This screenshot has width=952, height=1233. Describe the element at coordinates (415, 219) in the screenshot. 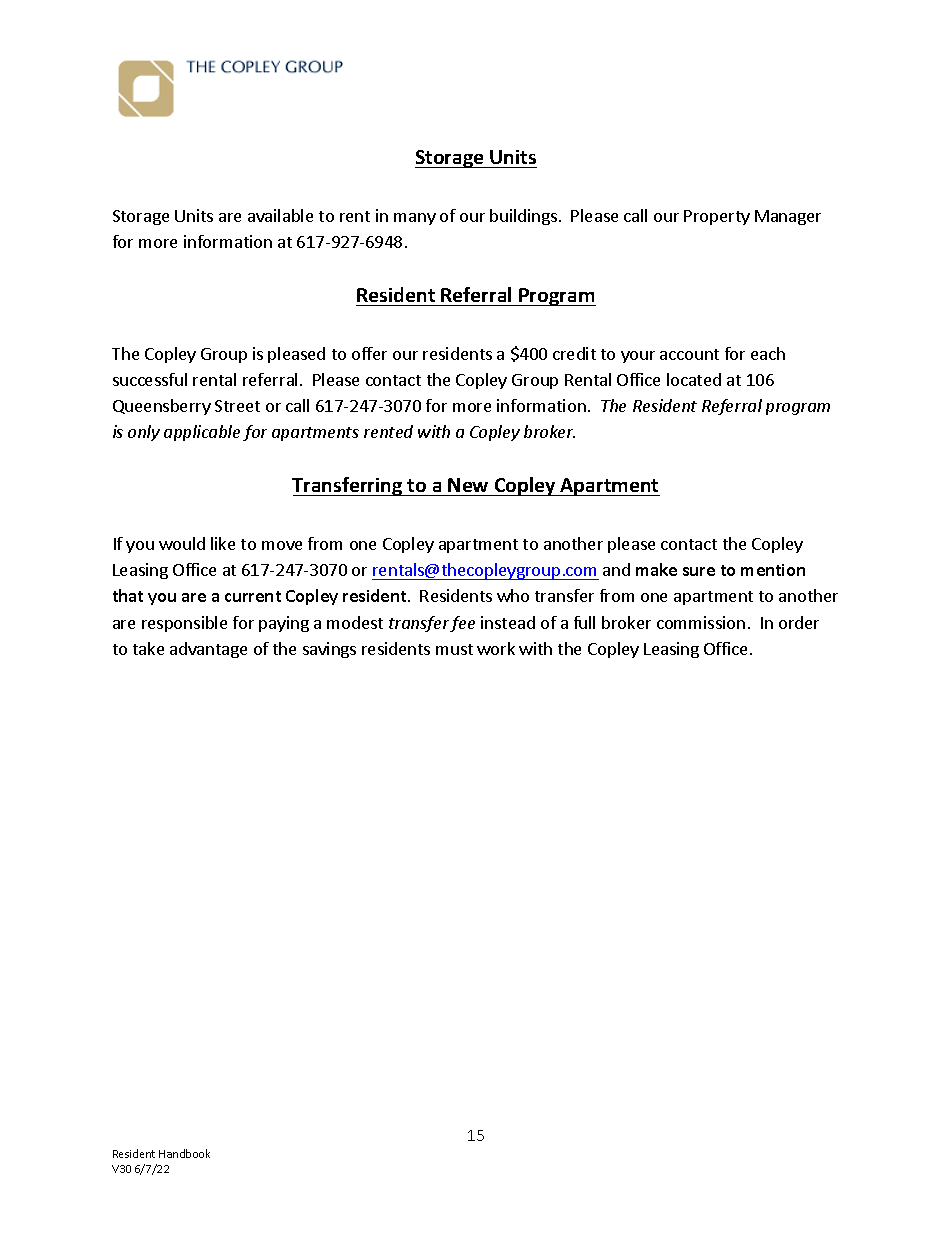

I see `many` at that location.
